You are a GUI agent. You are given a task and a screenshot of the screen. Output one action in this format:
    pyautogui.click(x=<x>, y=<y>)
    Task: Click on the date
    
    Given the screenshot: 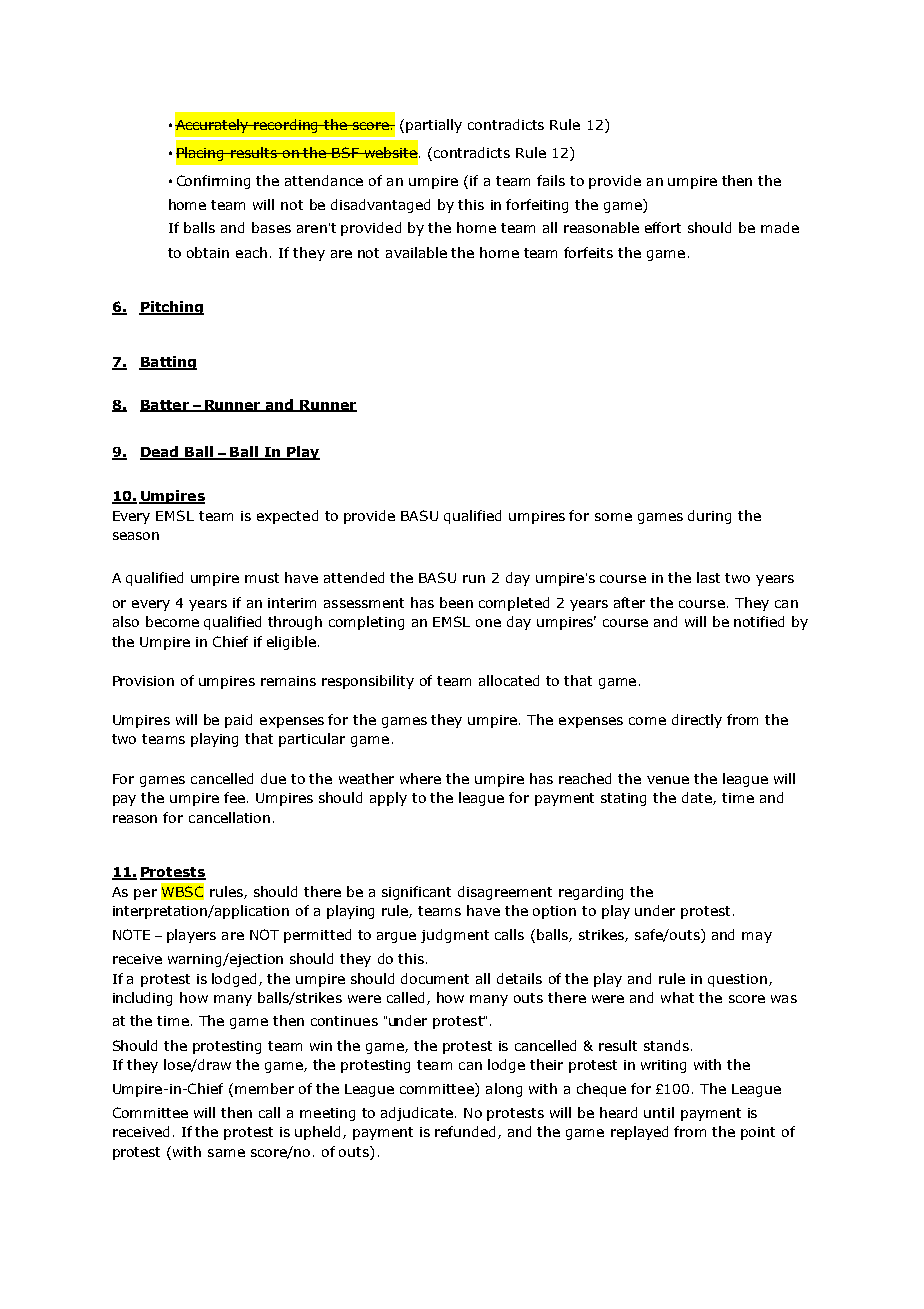 What is the action you would take?
    pyautogui.click(x=698, y=798)
